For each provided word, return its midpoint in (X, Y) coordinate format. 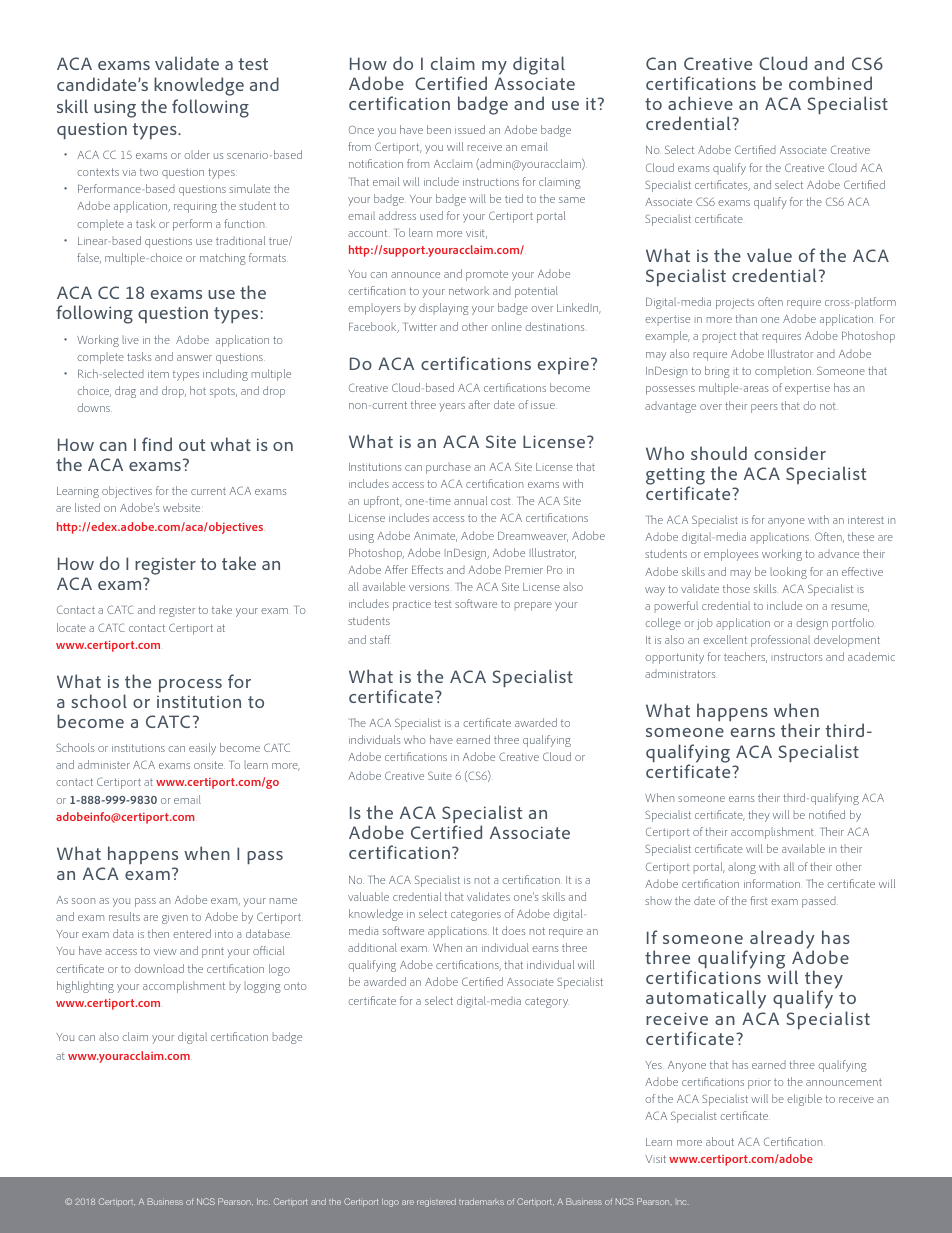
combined (830, 83)
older (197, 154)
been (439, 129)
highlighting (85, 987)
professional (780, 641)
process (190, 686)
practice (412, 605)
